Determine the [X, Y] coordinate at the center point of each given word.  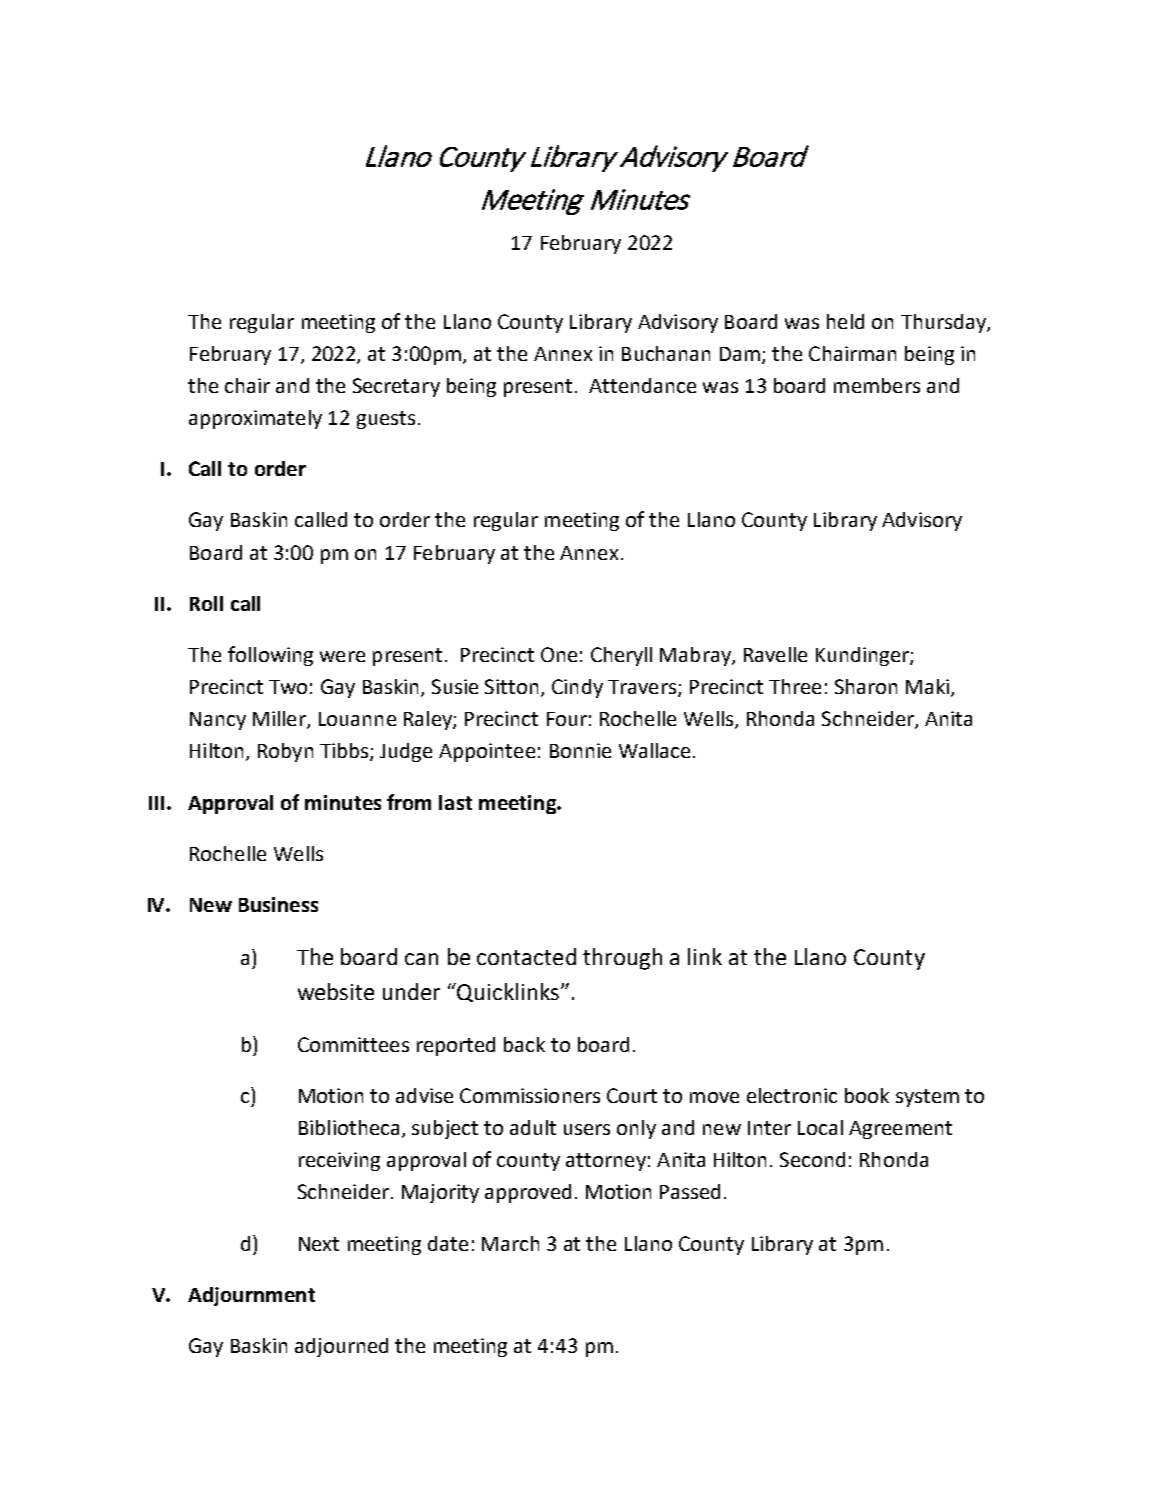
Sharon [866, 686]
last [455, 802]
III [156, 803]
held [845, 321]
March [510, 1243]
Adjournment [251, 1296]
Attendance [642, 385]
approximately [255, 419]
